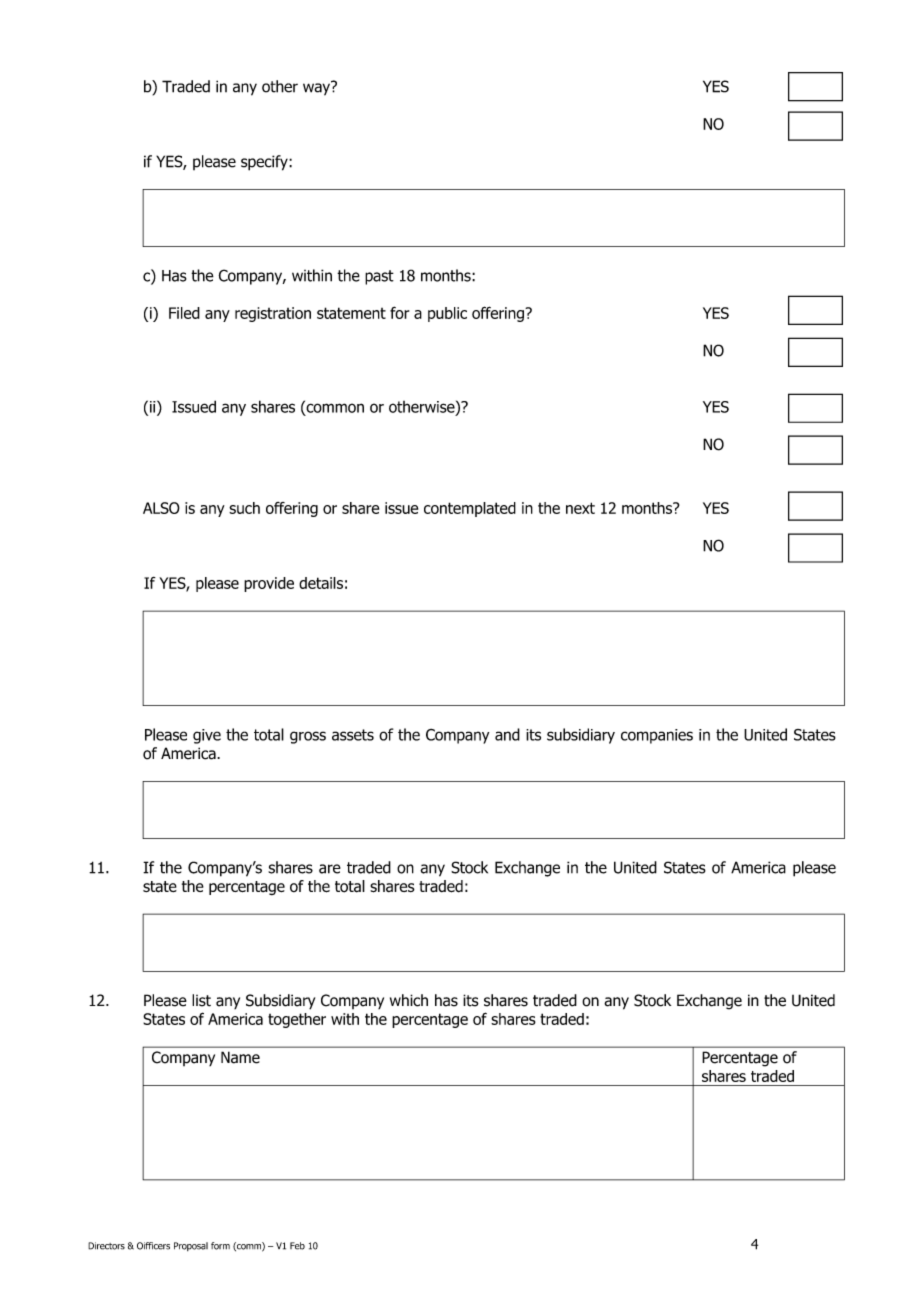 Image resolution: width=924 pixels, height=1308 pixels. I want to click on Proposal, so click(191, 1246).
